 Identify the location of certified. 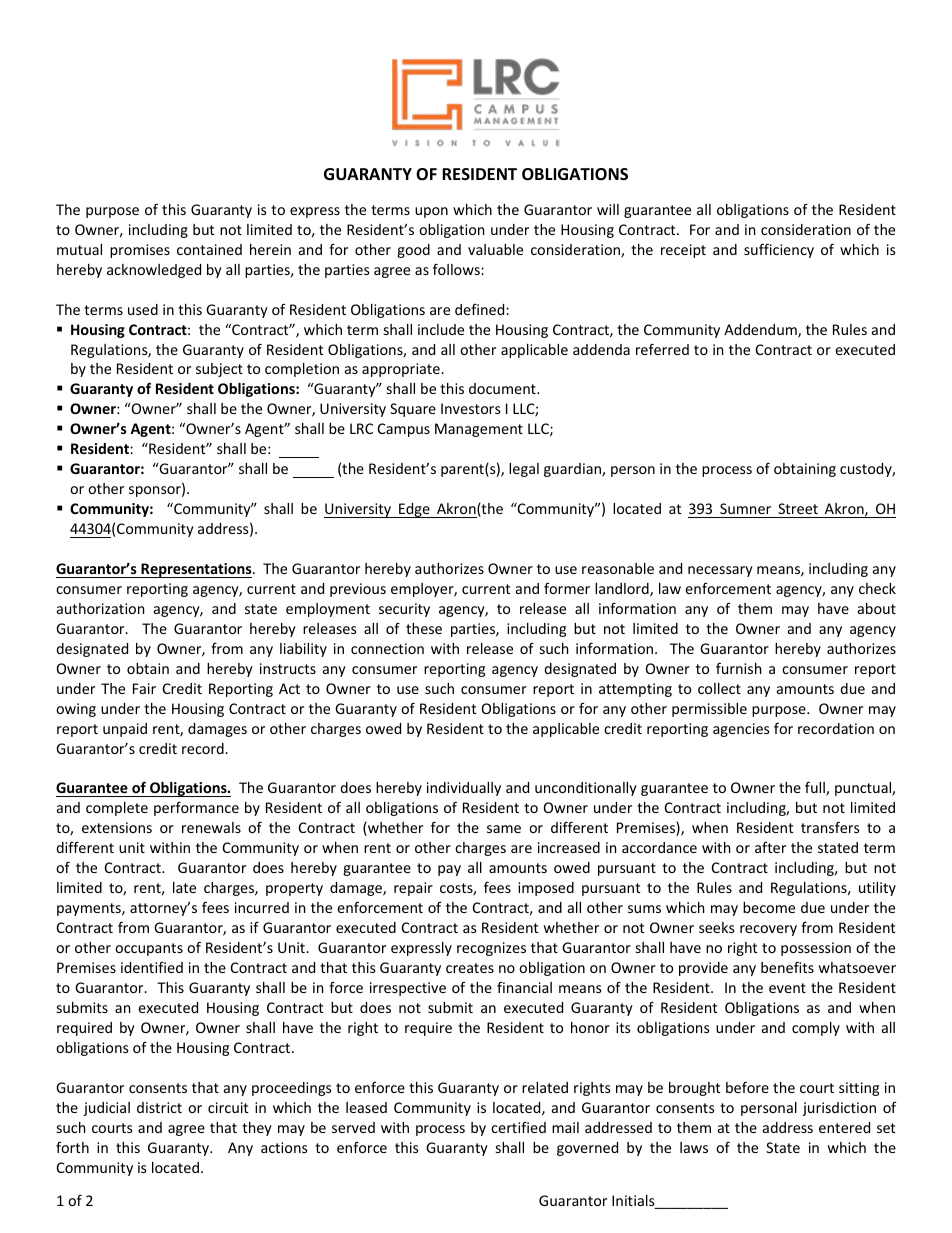
(518, 1127).
